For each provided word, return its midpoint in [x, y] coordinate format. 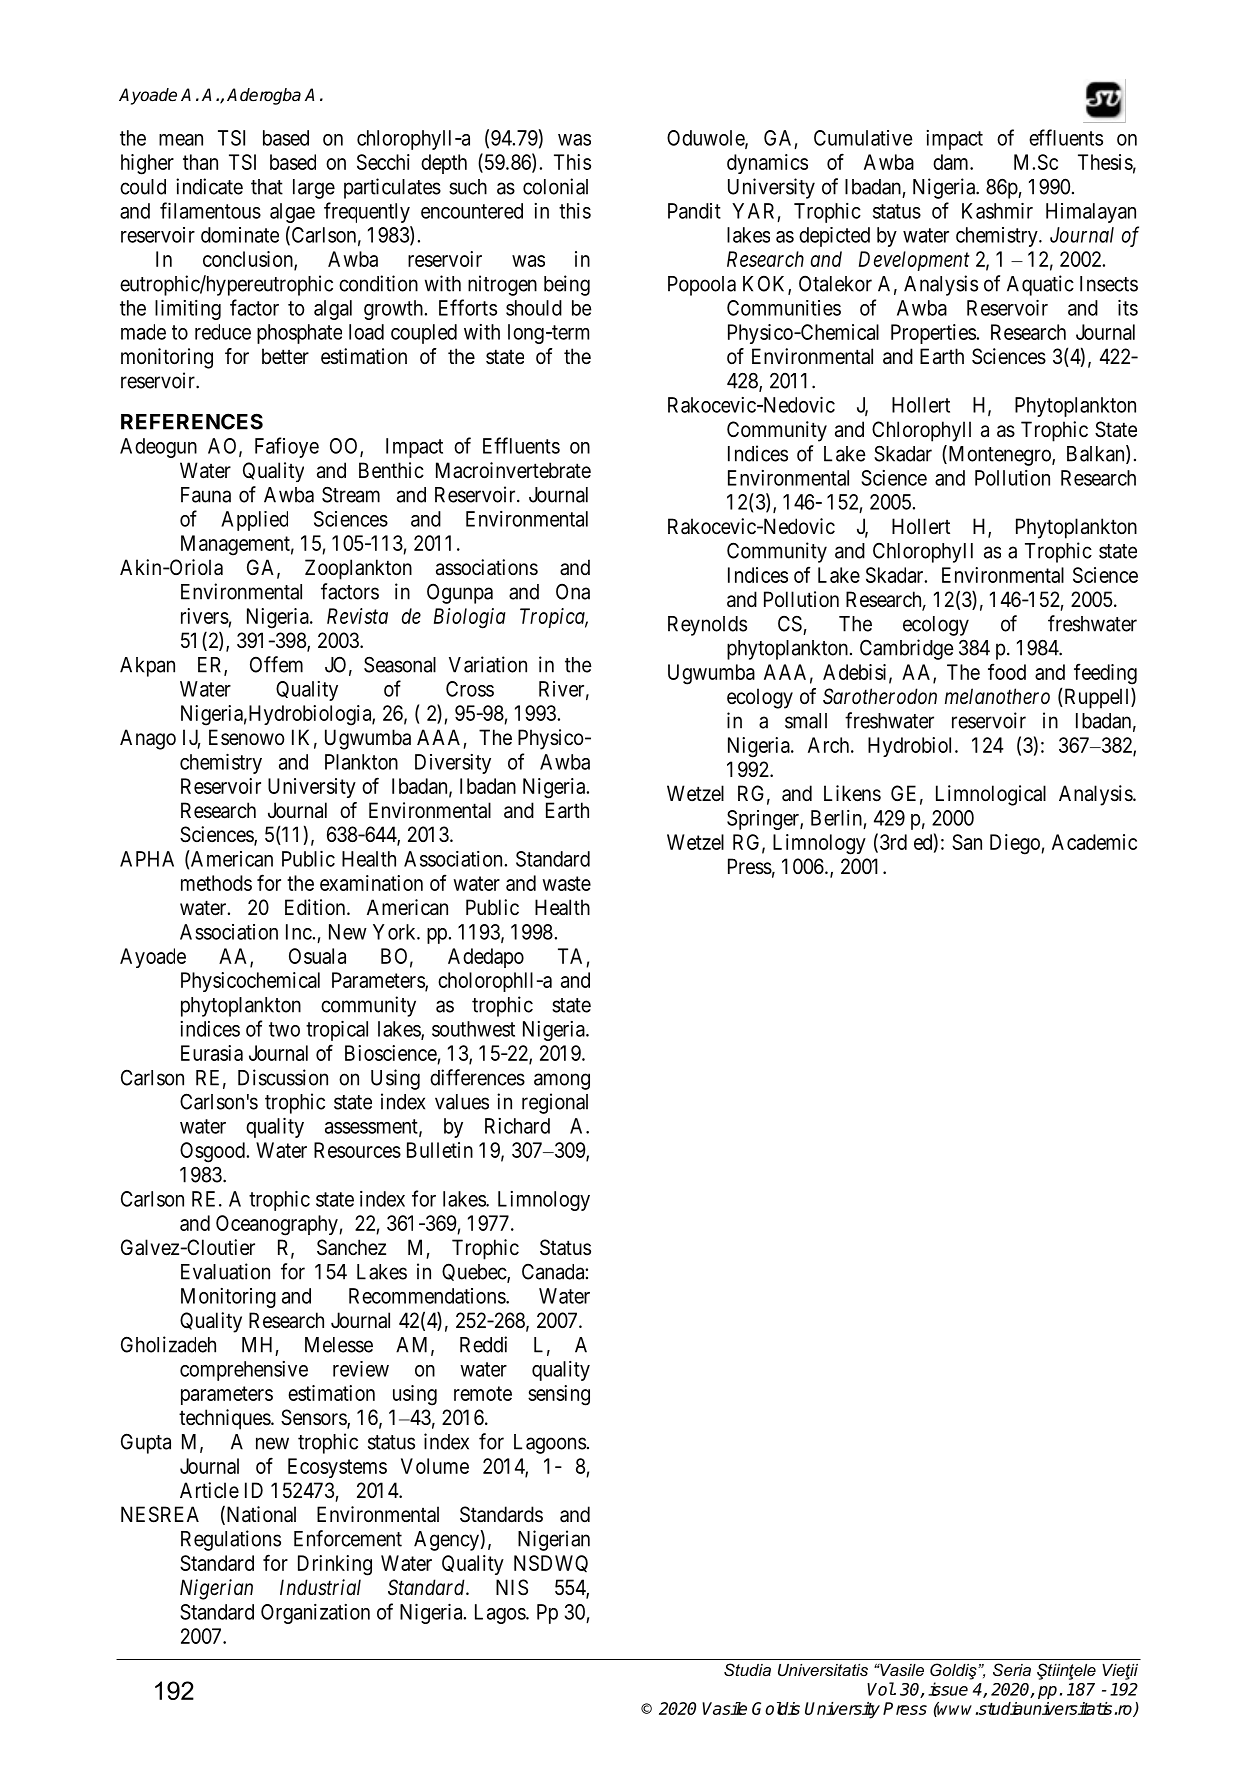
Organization [315, 1614]
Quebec [475, 1273]
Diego [1016, 844]
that [267, 187]
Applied [254, 521]
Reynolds [707, 626]
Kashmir [997, 211]
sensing [559, 1395]
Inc [299, 932]
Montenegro [999, 455]
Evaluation [225, 1271]
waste [566, 883]
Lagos [501, 1614]
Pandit [694, 211]
